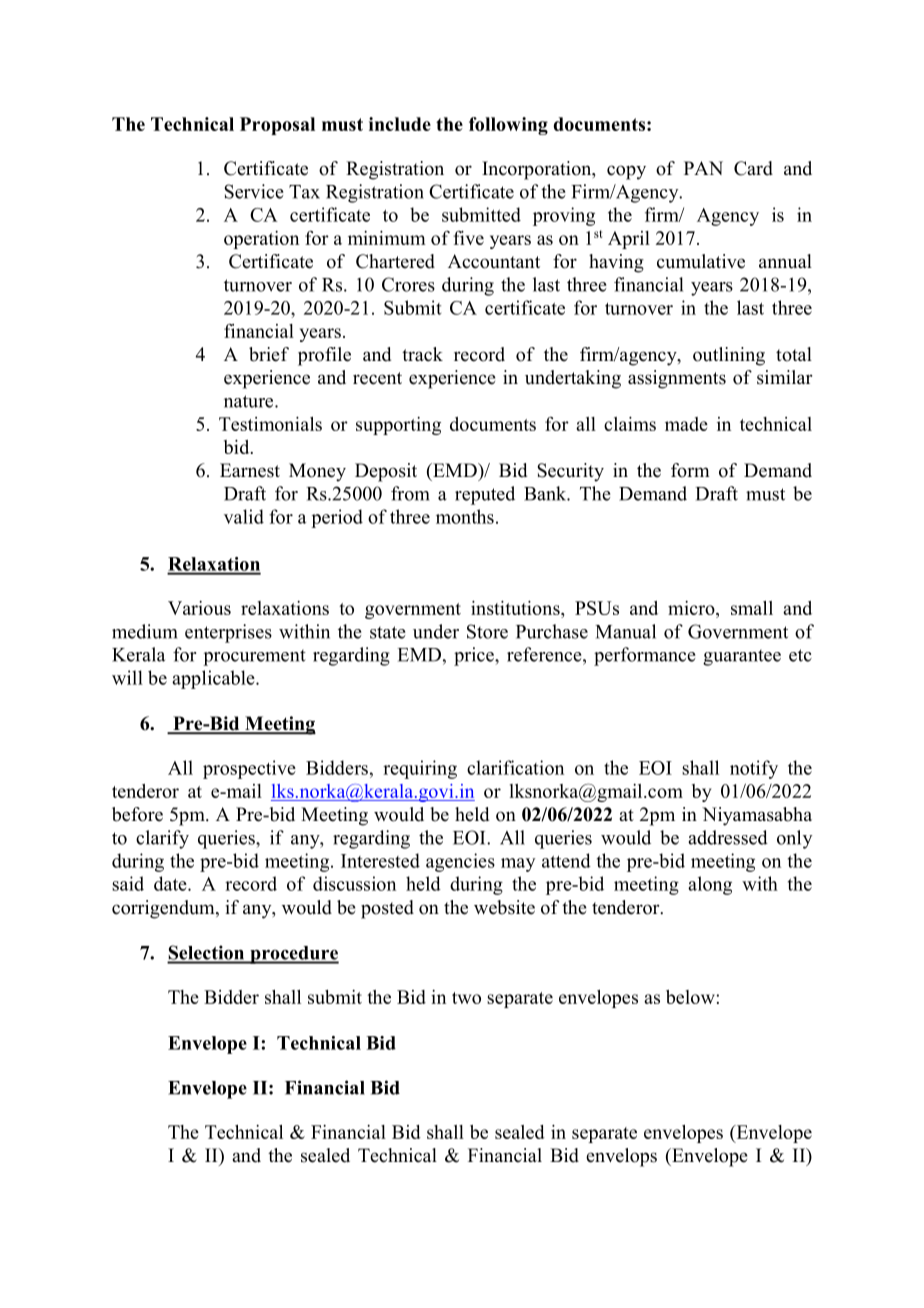 The width and height of the document is (924, 1308). I want to click on guarantee, so click(742, 658).
